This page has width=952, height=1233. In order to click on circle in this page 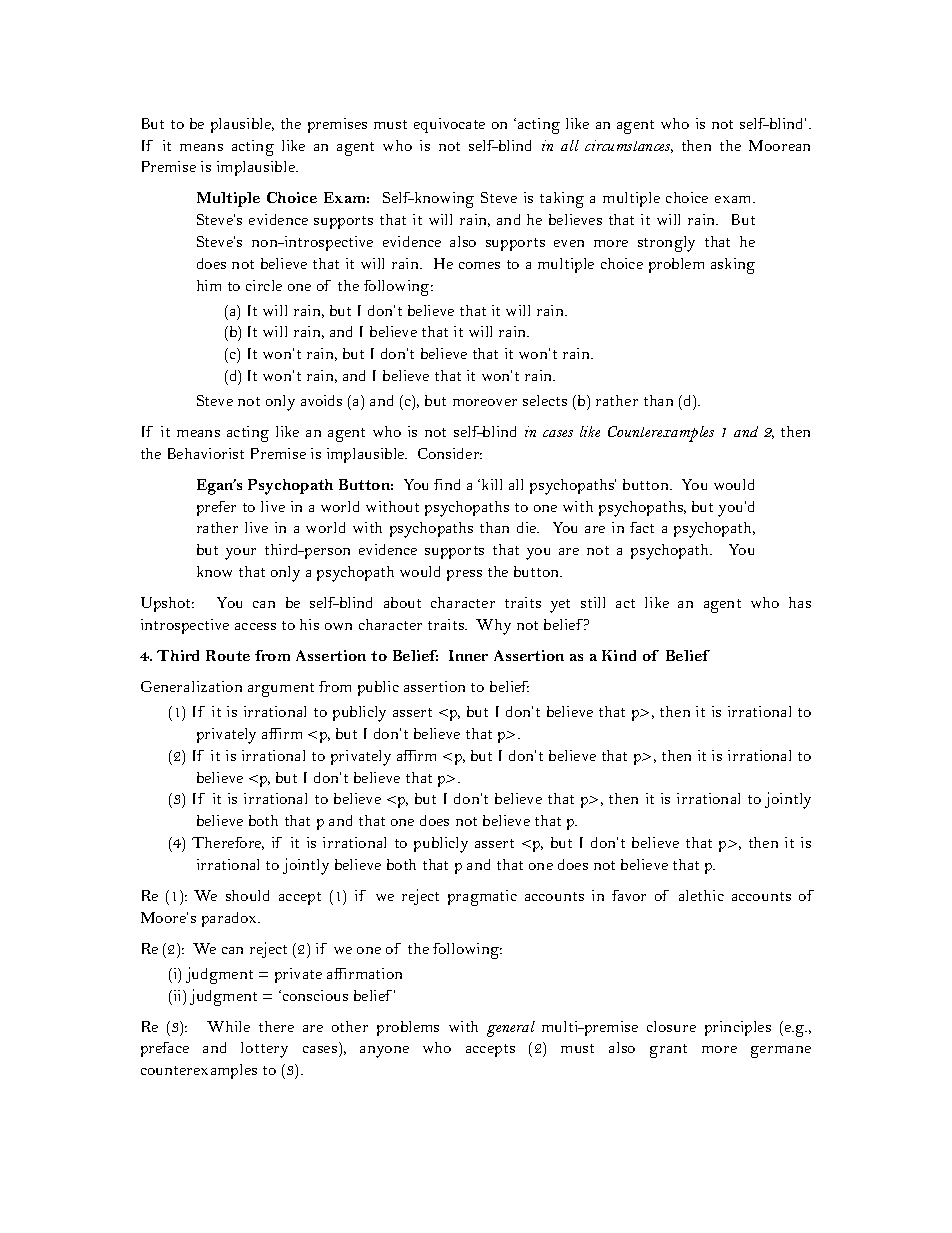, I will do `click(264, 285)`.
